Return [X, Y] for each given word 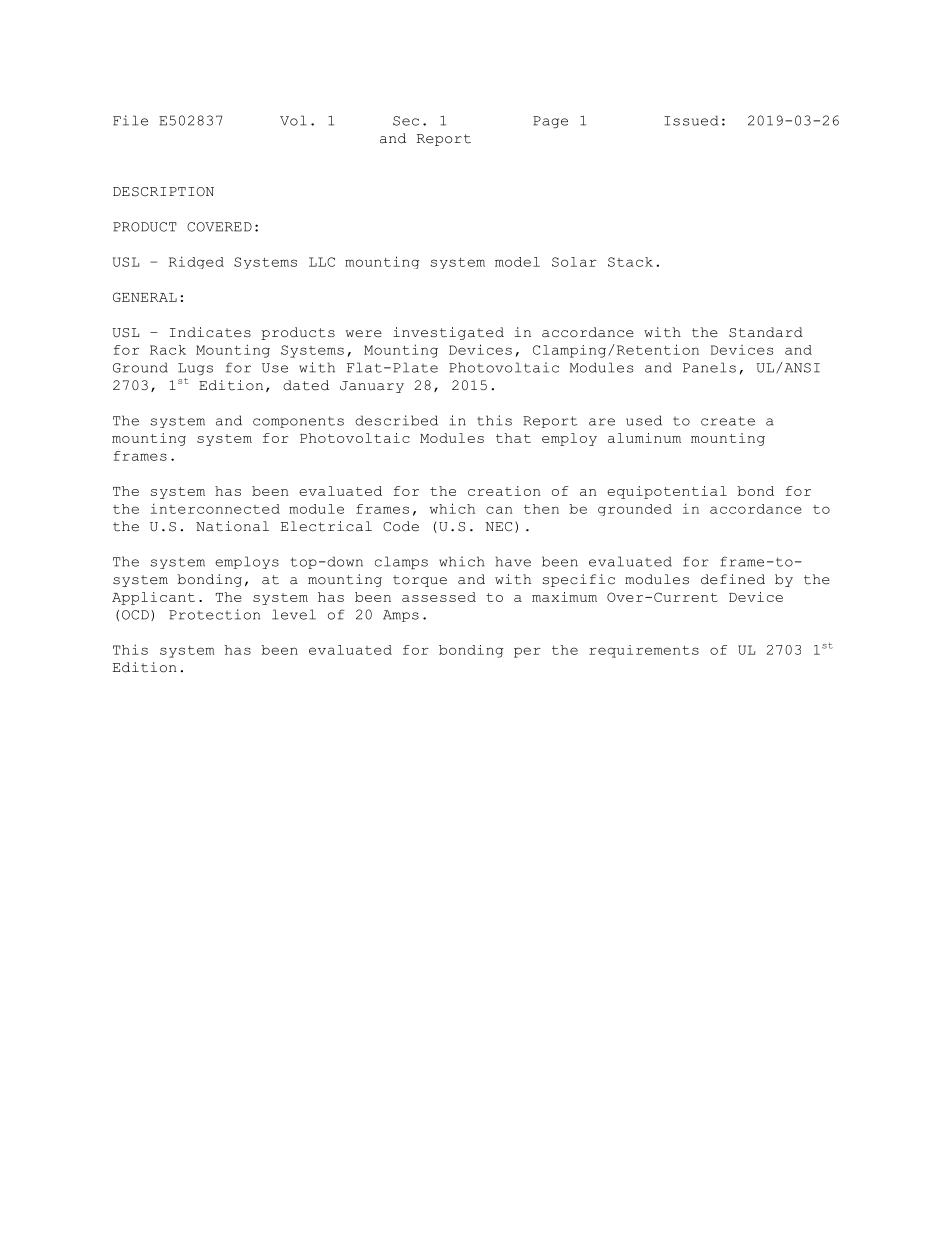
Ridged [196, 262]
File [130, 120]
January [372, 387]
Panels [709, 367]
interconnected [215, 508]
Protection [214, 614]
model [517, 262]
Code [401, 526]
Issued [691, 120]
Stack [630, 262]
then [541, 509]
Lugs [195, 369]
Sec [406, 121]
